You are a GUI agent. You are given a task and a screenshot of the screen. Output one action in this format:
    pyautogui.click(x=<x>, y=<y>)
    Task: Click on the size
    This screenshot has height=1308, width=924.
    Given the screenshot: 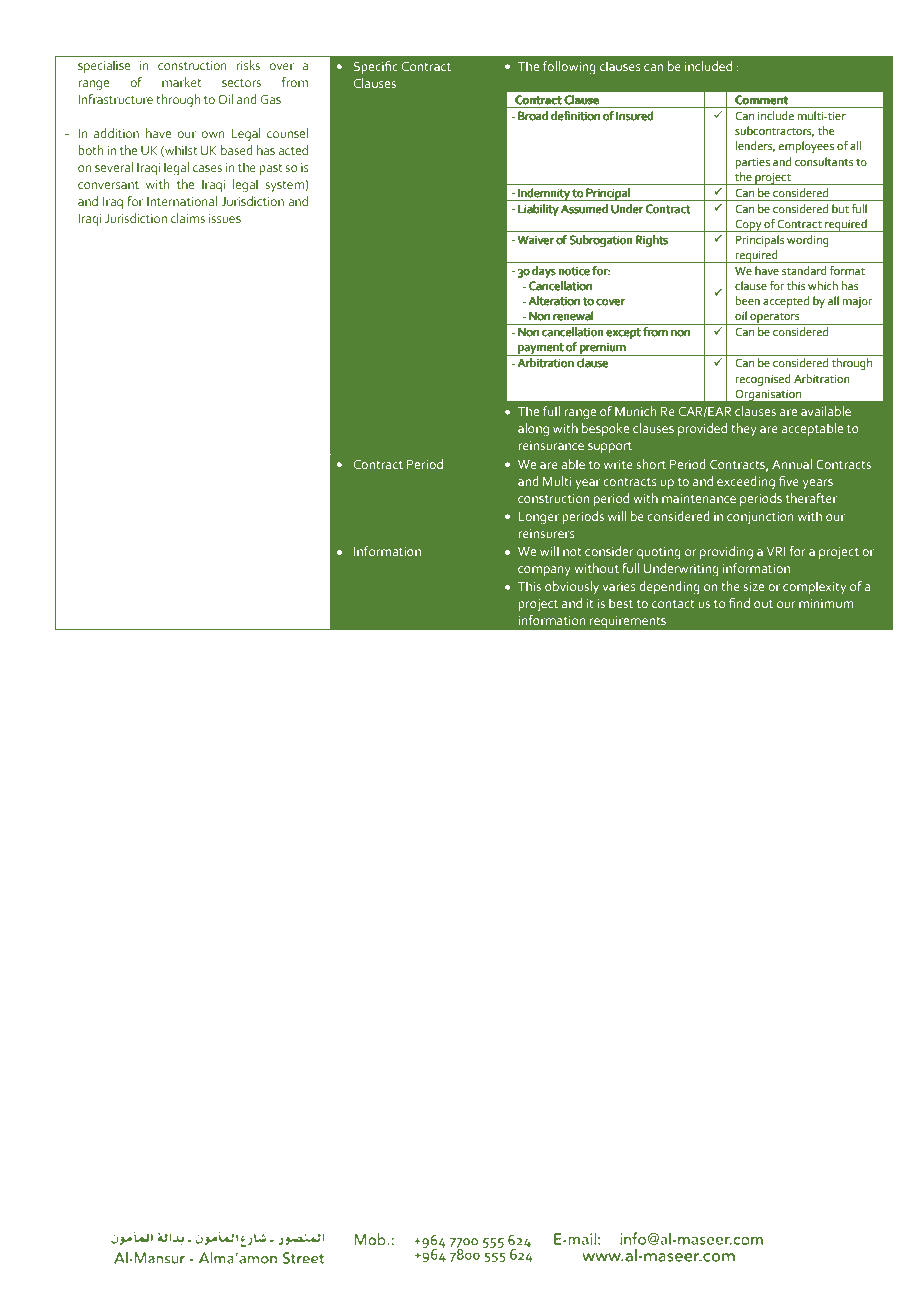 What is the action you would take?
    pyautogui.click(x=753, y=586)
